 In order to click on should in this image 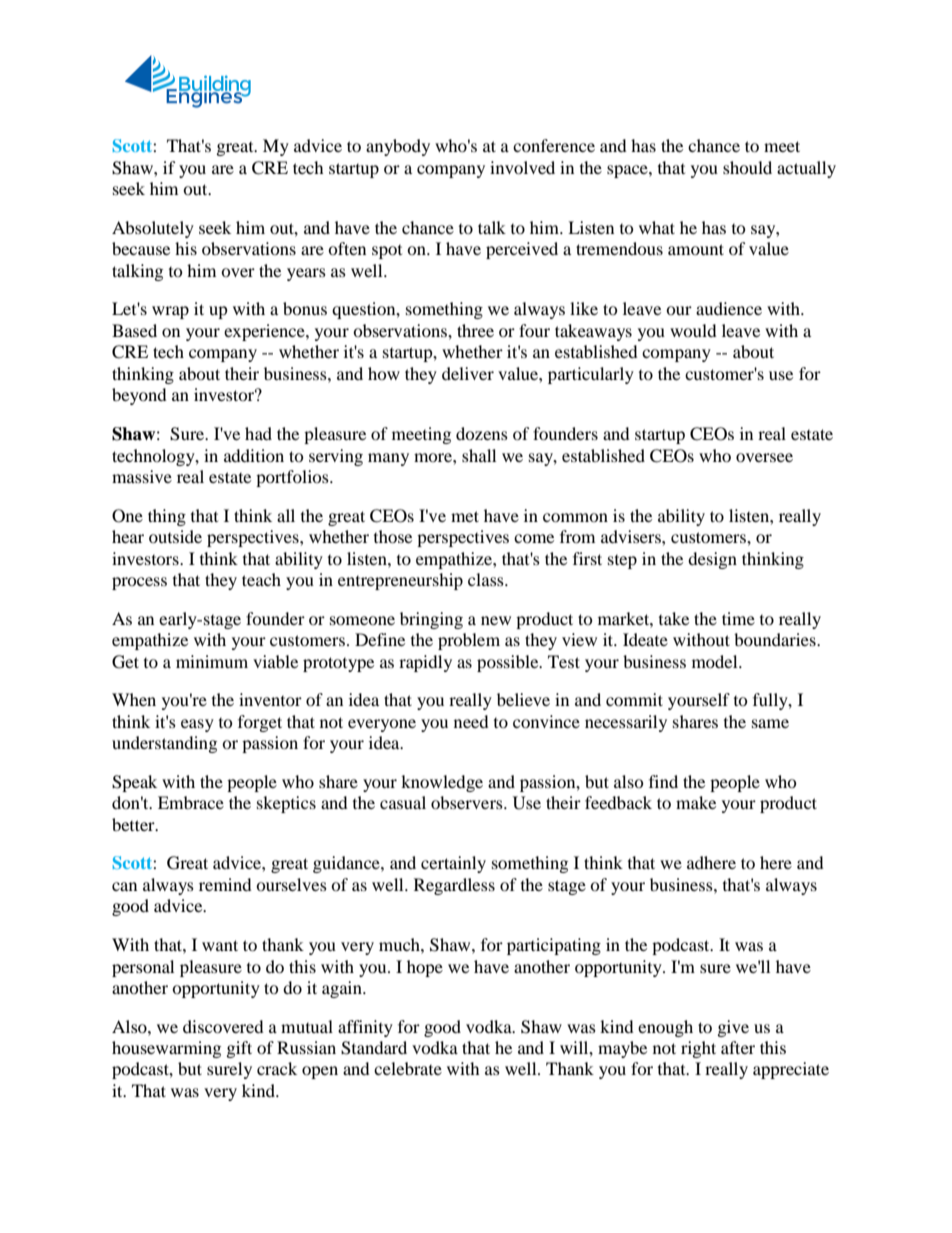, I will do `click(747, 167)`.
